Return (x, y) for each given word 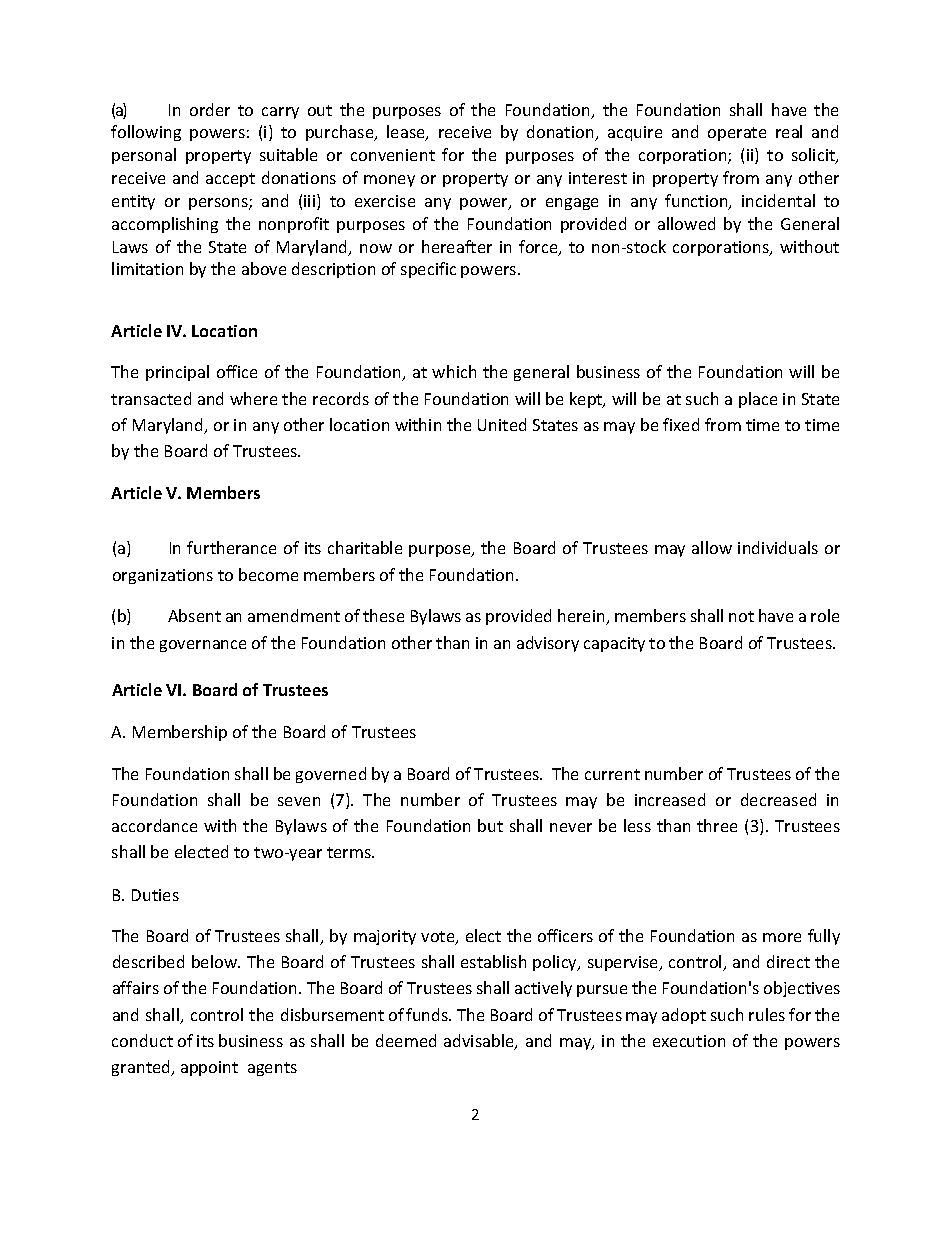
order (210, 109)
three (717, 825)
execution (689, 1041)
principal (177, 373)
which (454, 371)
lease (407, 133)
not (741, 616)
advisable (480, 1042)
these (383, 615)
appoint (209, 1068)
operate (737, 134)
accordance (154, 825)
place (758, 400)
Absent (194, 615)
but (490, 825)
